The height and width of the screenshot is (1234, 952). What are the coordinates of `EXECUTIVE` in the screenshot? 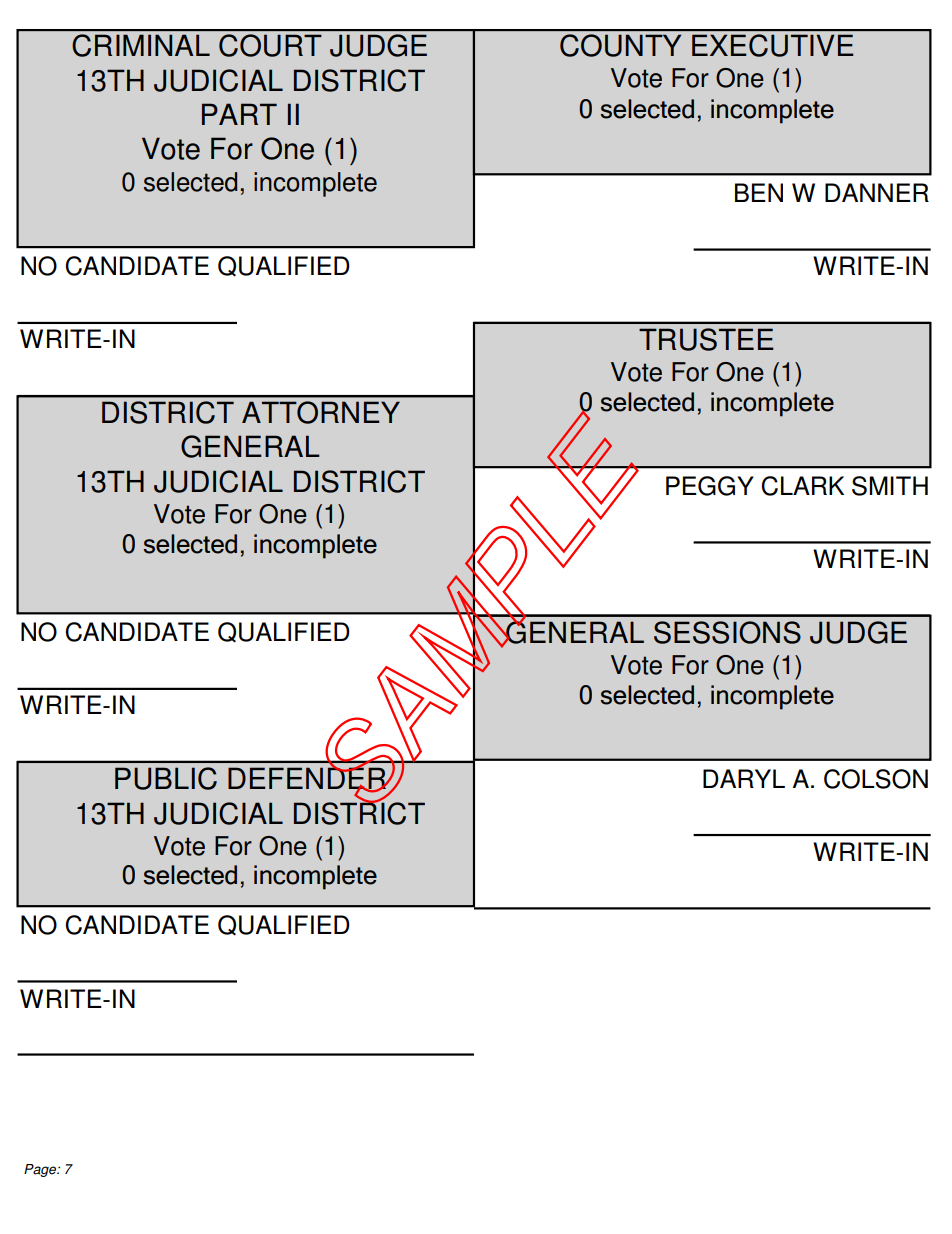 It's located at (772, 45).
